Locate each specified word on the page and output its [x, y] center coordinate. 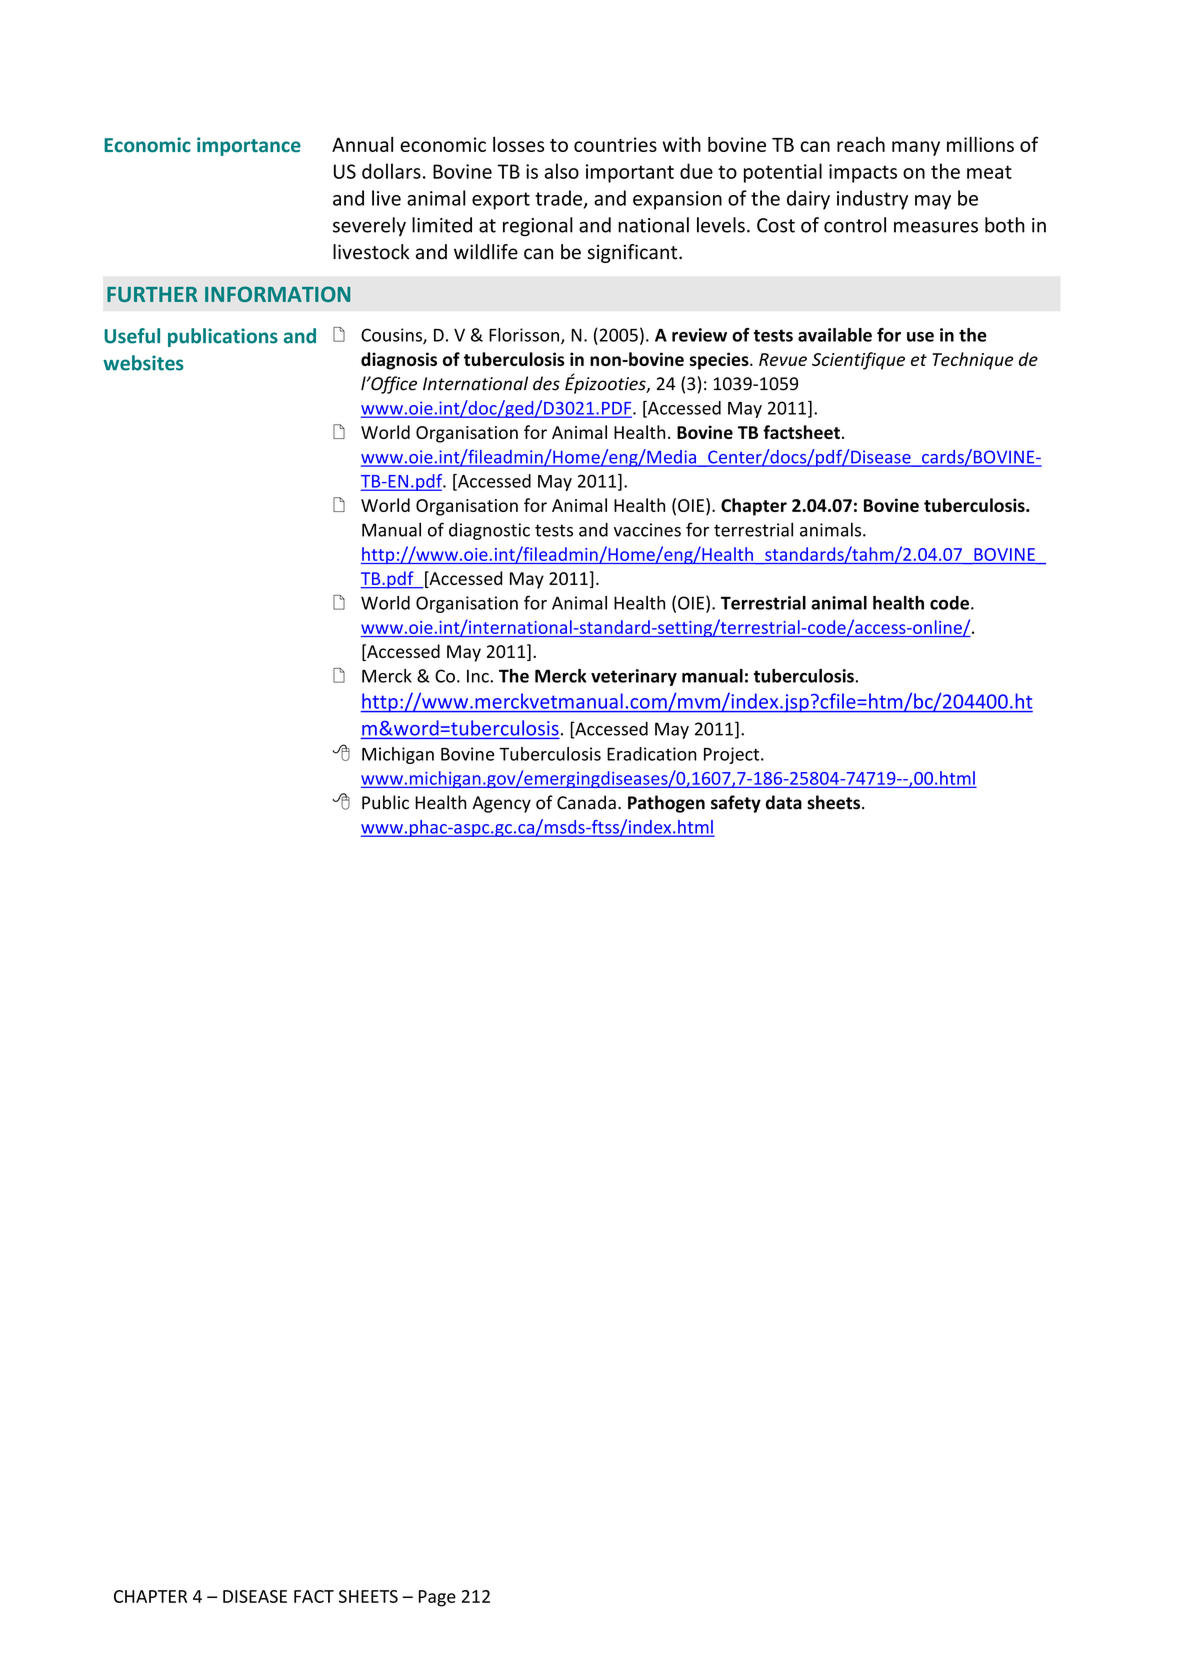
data [784, 802]
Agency [501, 804]
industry [872, 200]
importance [249, 146]
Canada [586, 802]
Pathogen [666, 804]
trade [558, 198]
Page [437, 1598]
